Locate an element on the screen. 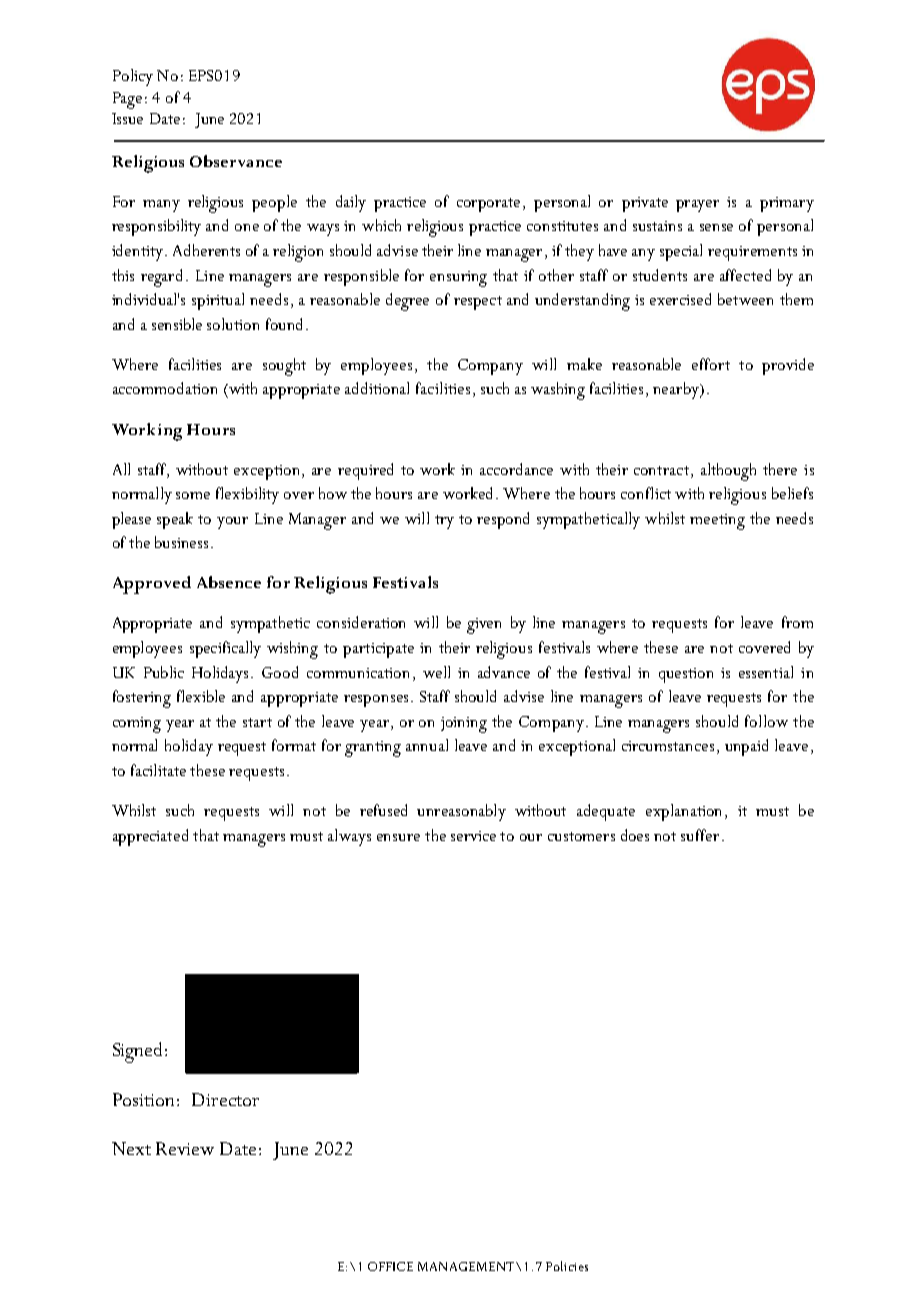 Image resolution: width=924 pixels, height=1308 pixels. corporate is located at coordinates (490, 205).
